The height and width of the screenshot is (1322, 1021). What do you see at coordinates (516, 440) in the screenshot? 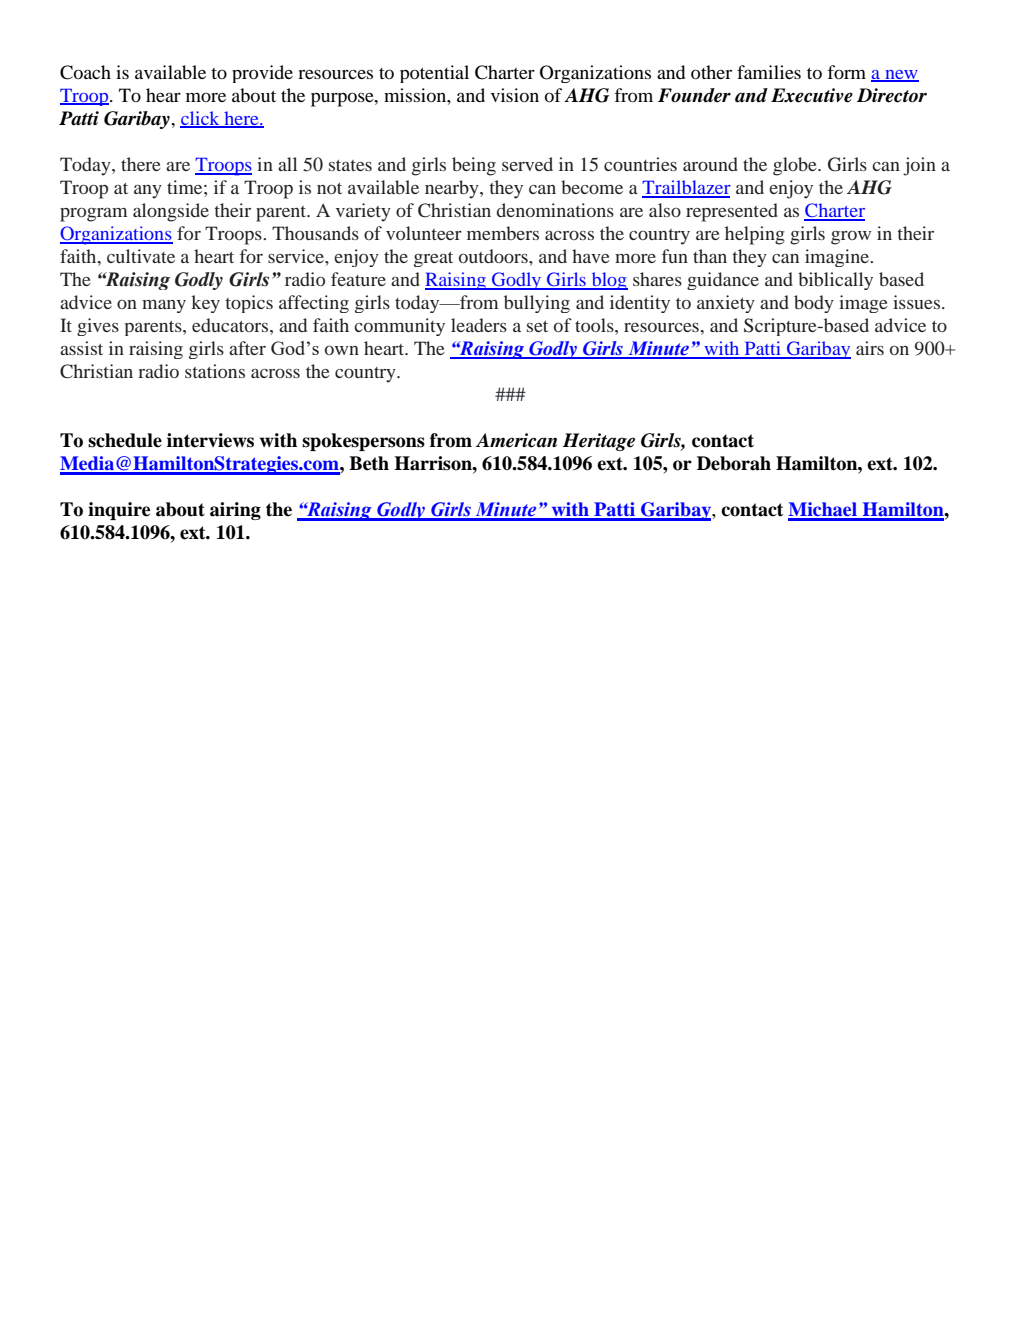
I see `American` at bounding box center [516, 440].
